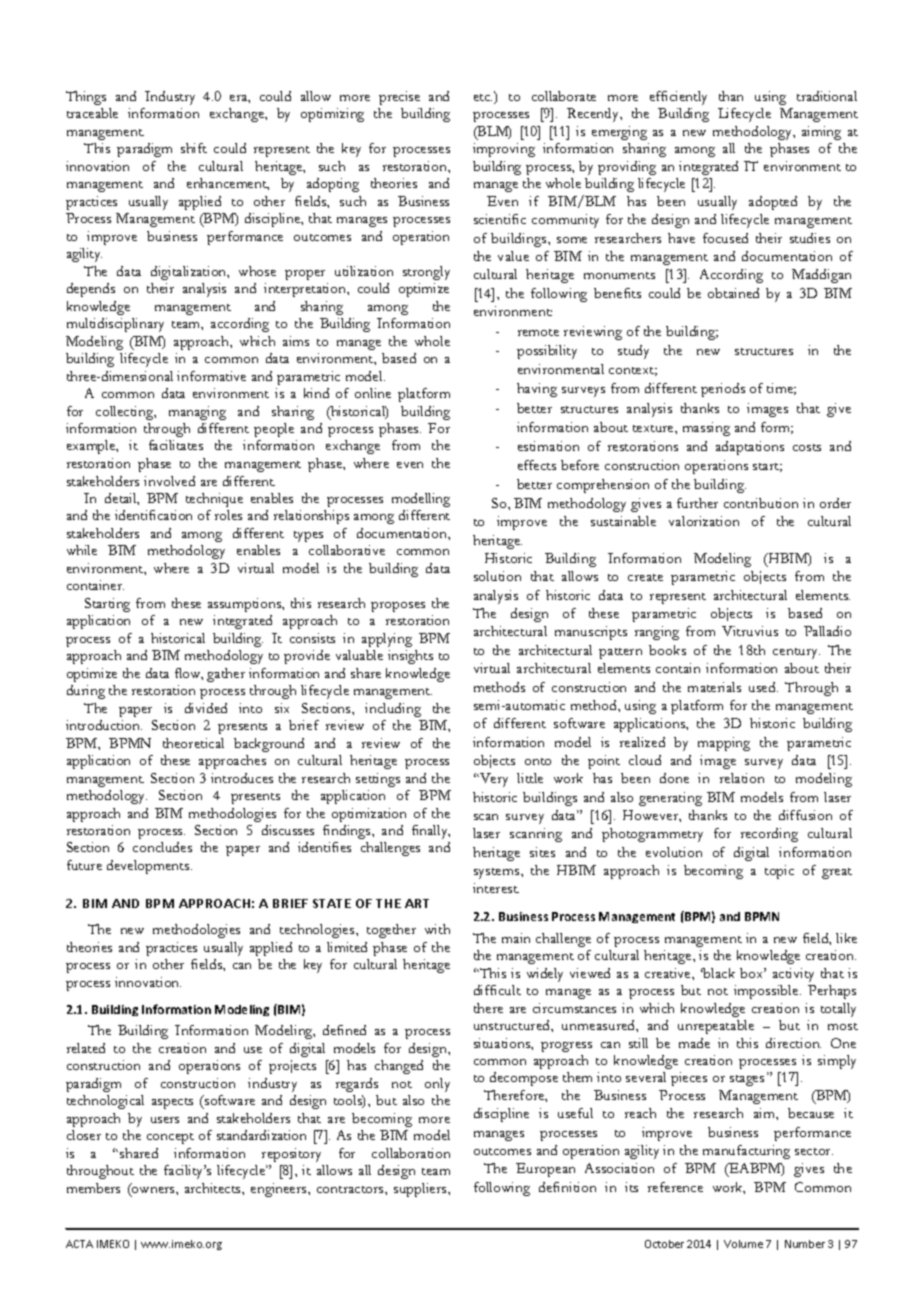  I want to click on periods, so click(723, 390).
